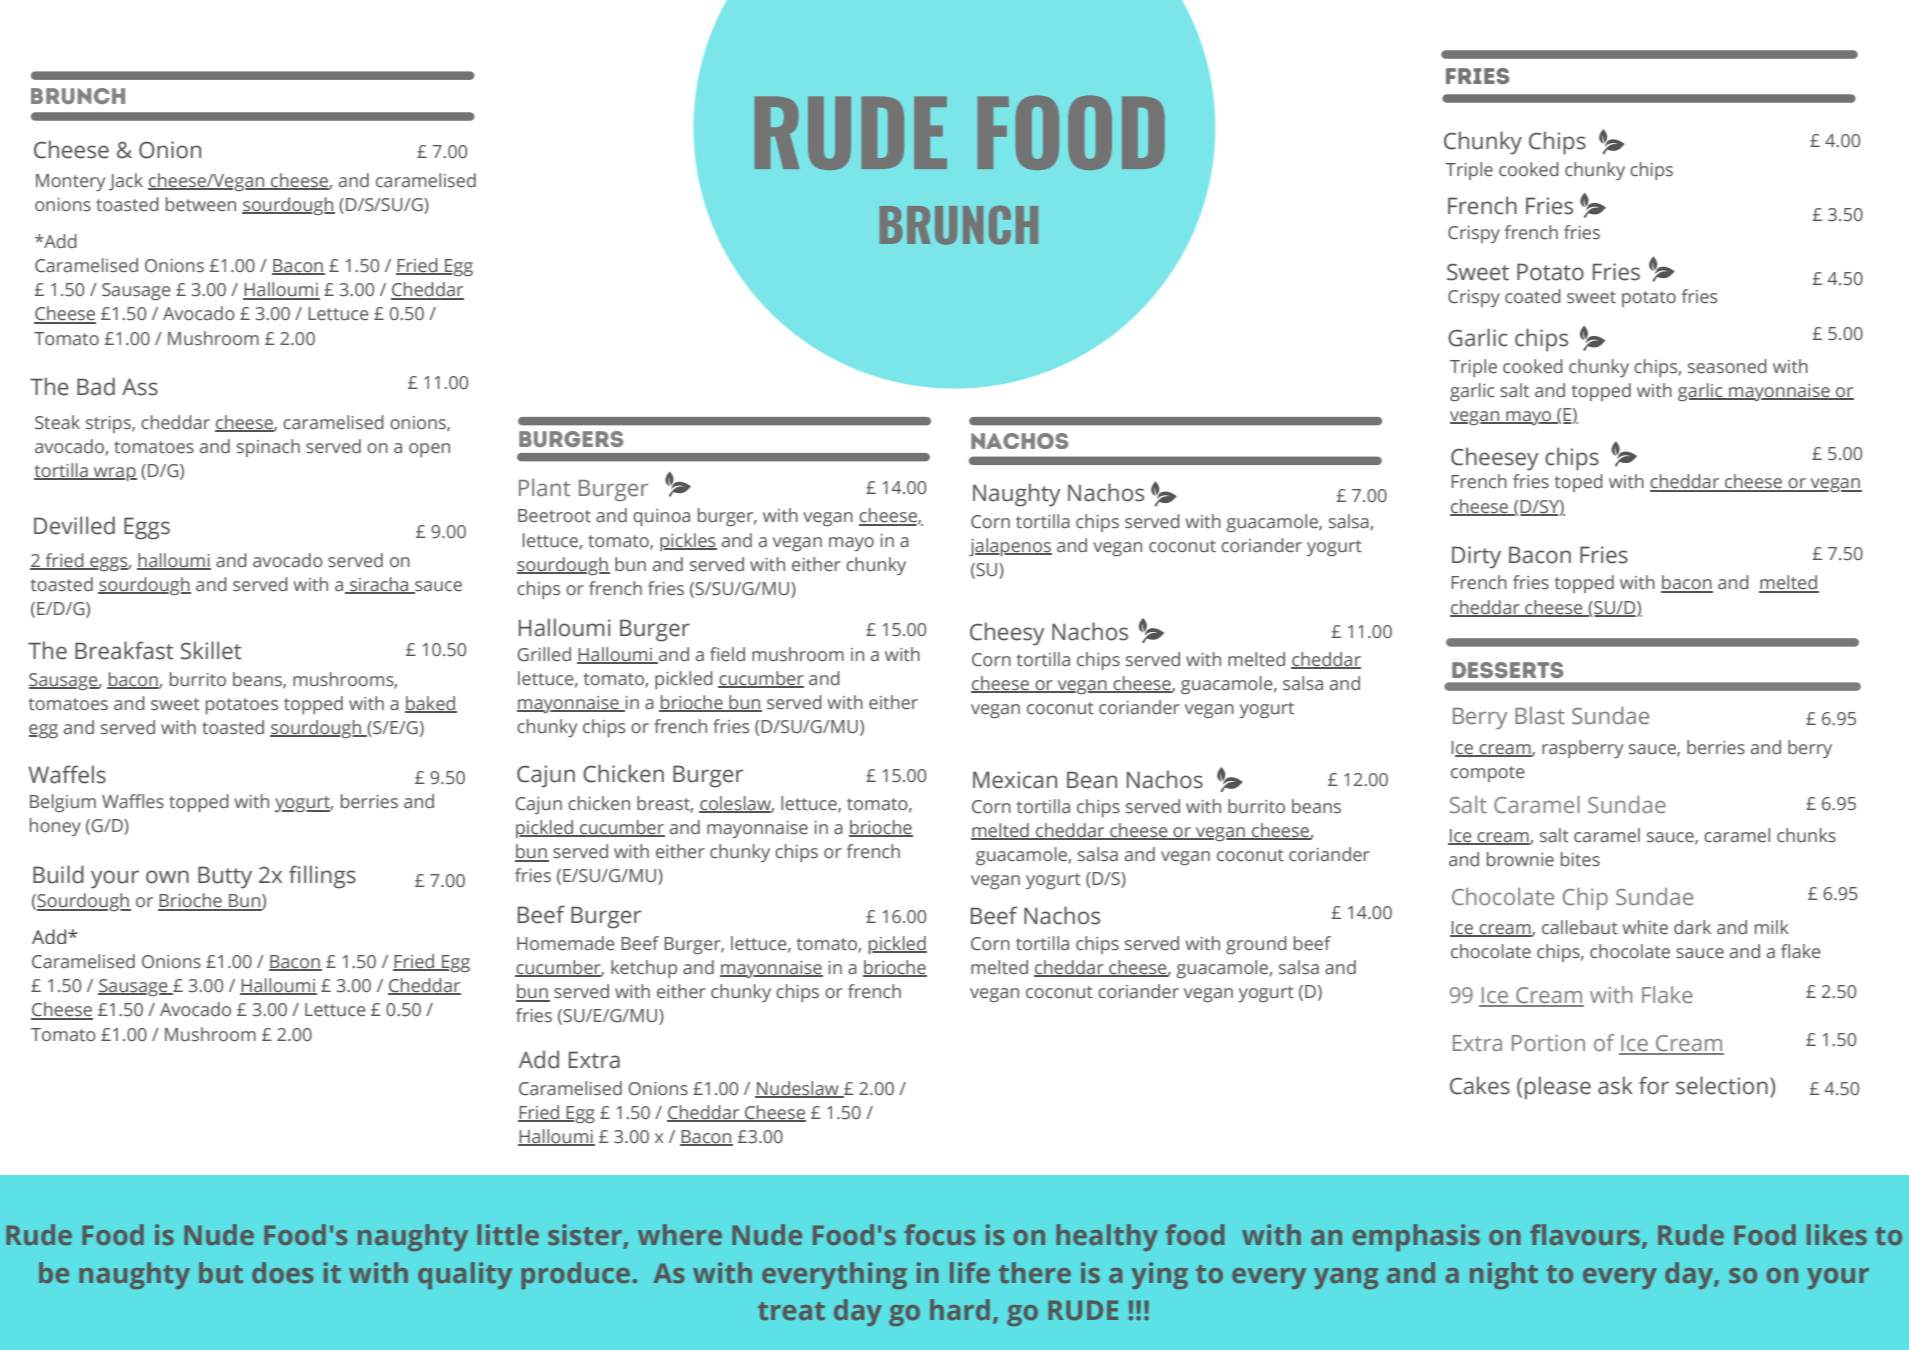 This page has width=1909, height=1350. Describe the element at coordinates (1540, 716) in the page. I see `Blast` at that location.
